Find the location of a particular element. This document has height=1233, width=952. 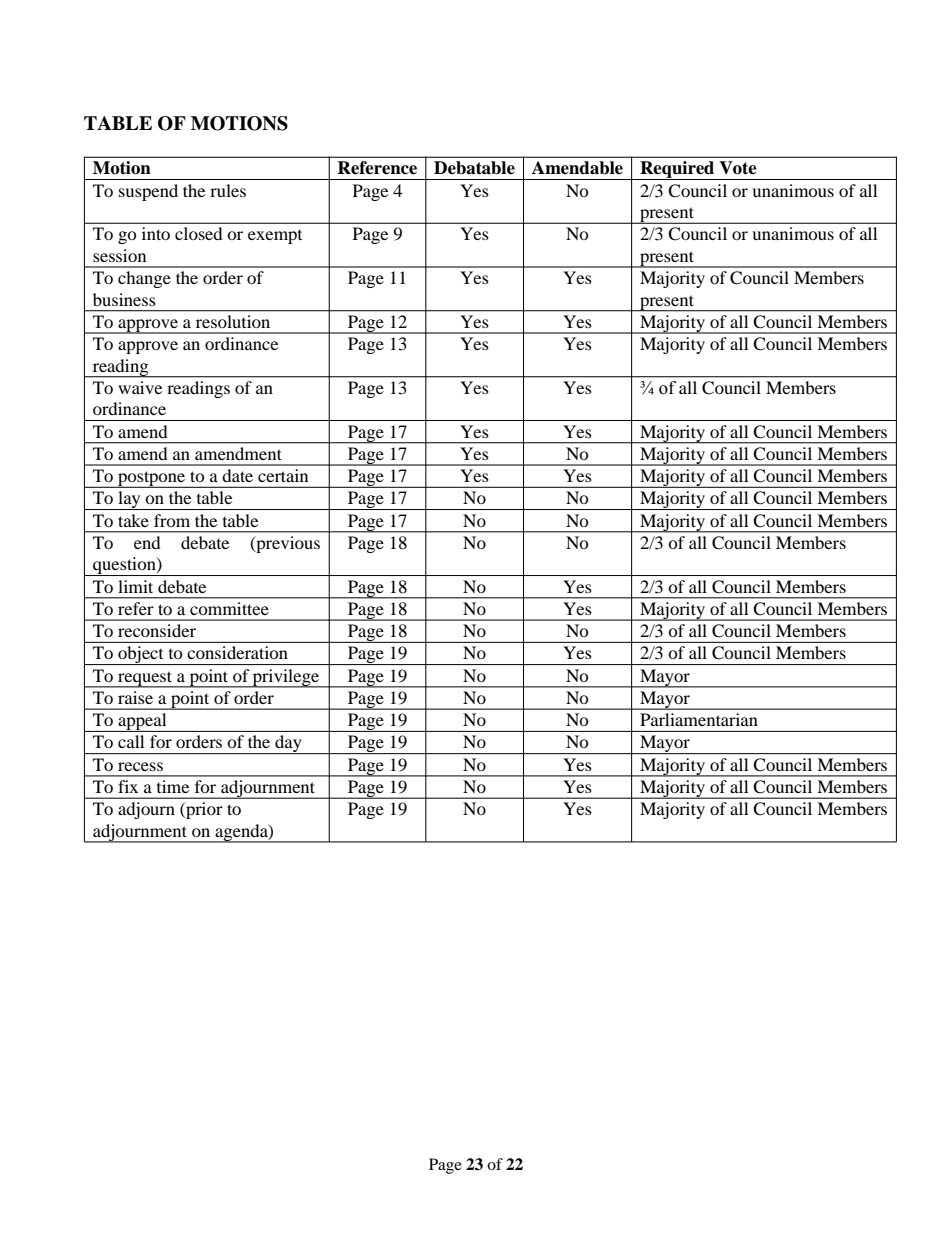

certain is located at coordinates (283, 475).
